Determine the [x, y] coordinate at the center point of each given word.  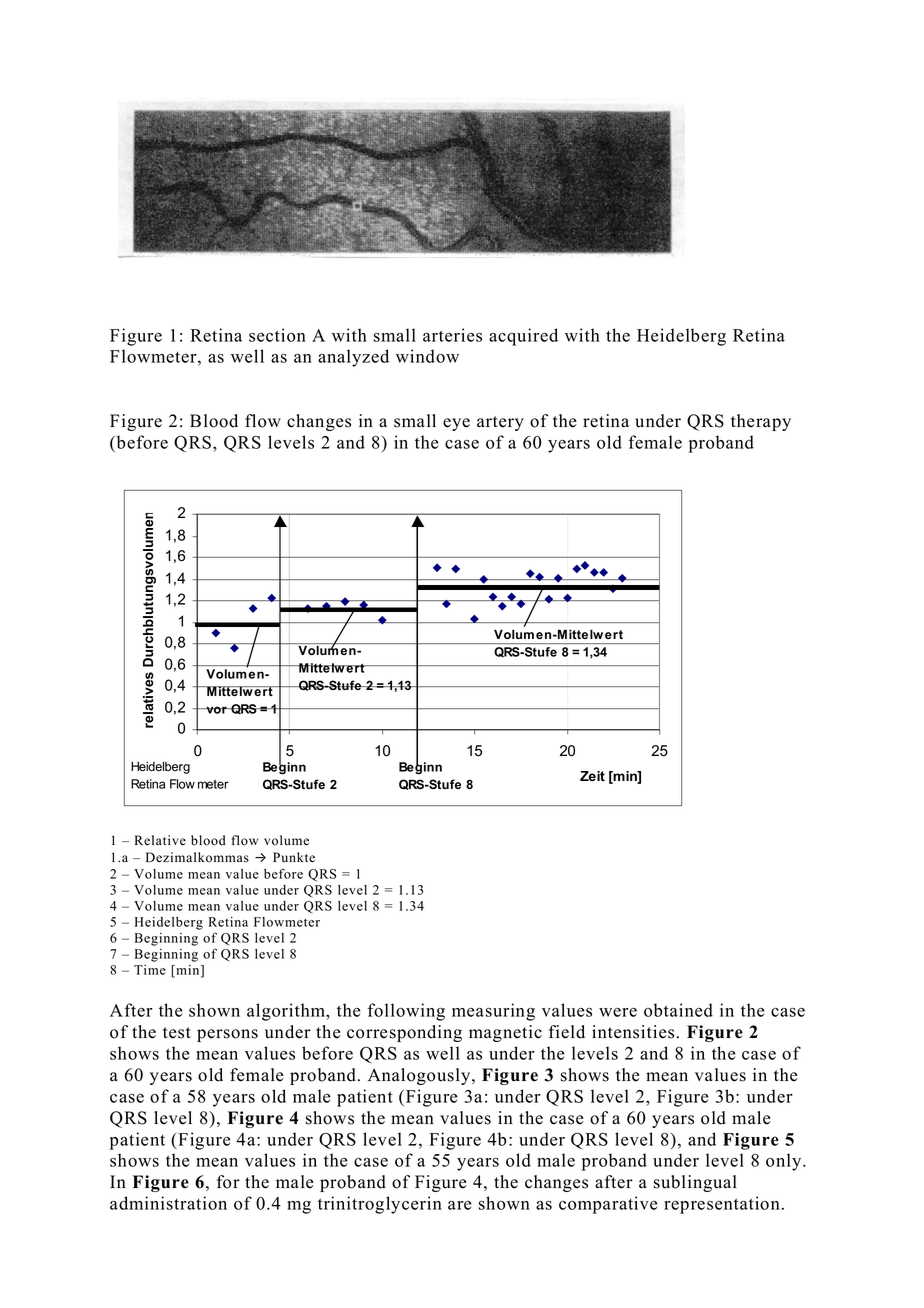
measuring [493, 1012]
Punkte [294, 857]
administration [168, 1203]
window [427, 356]
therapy [761, 422]
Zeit [592, 776]
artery [500, 423]
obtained [678, 1010]
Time [150, 970]
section [277, 335]
